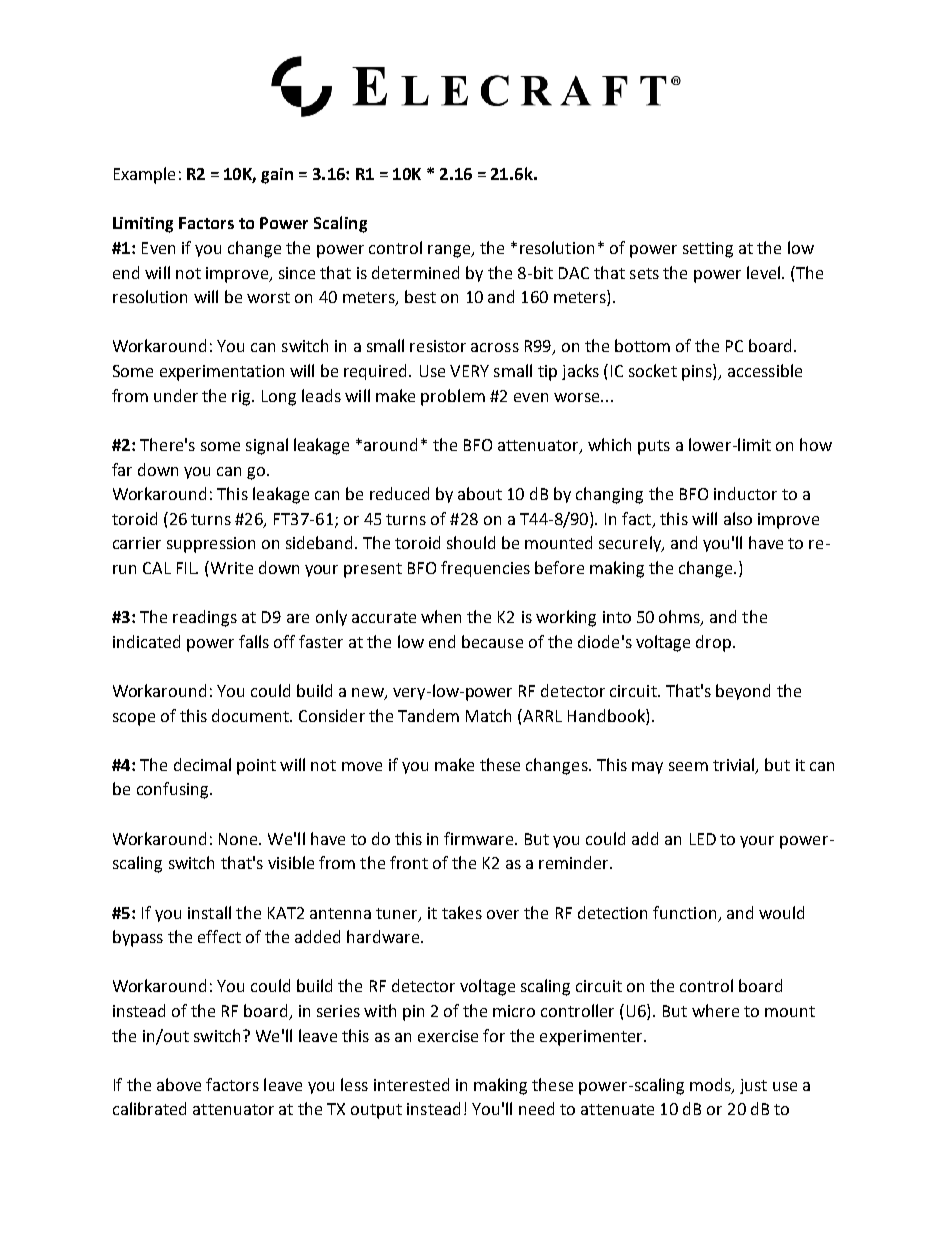 The width and height of the screenshot is (952, 1233). Describe the element at coordinates (205, 618) in the screenshot. I see `readings` at that location.
